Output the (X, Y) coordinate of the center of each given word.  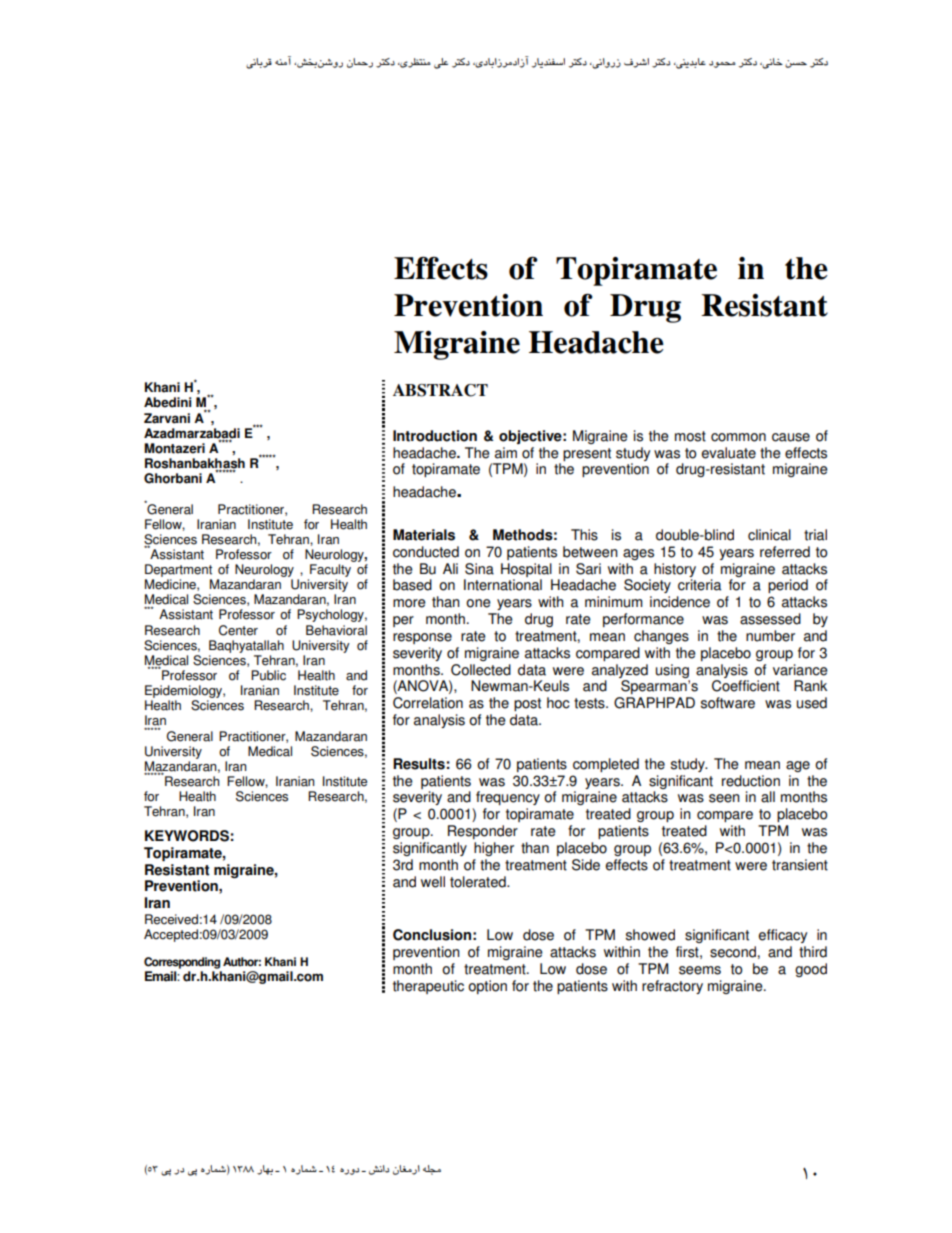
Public (268, 675)
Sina (479, 569)
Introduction (435, 436)
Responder (483, 832)
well (433, 882)
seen (724, 798)
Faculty (330, 570)
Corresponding (182, 963)
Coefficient (746, 686)
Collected (481, 670)
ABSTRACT (440, 390)
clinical (769, 535)
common (738, 437)
